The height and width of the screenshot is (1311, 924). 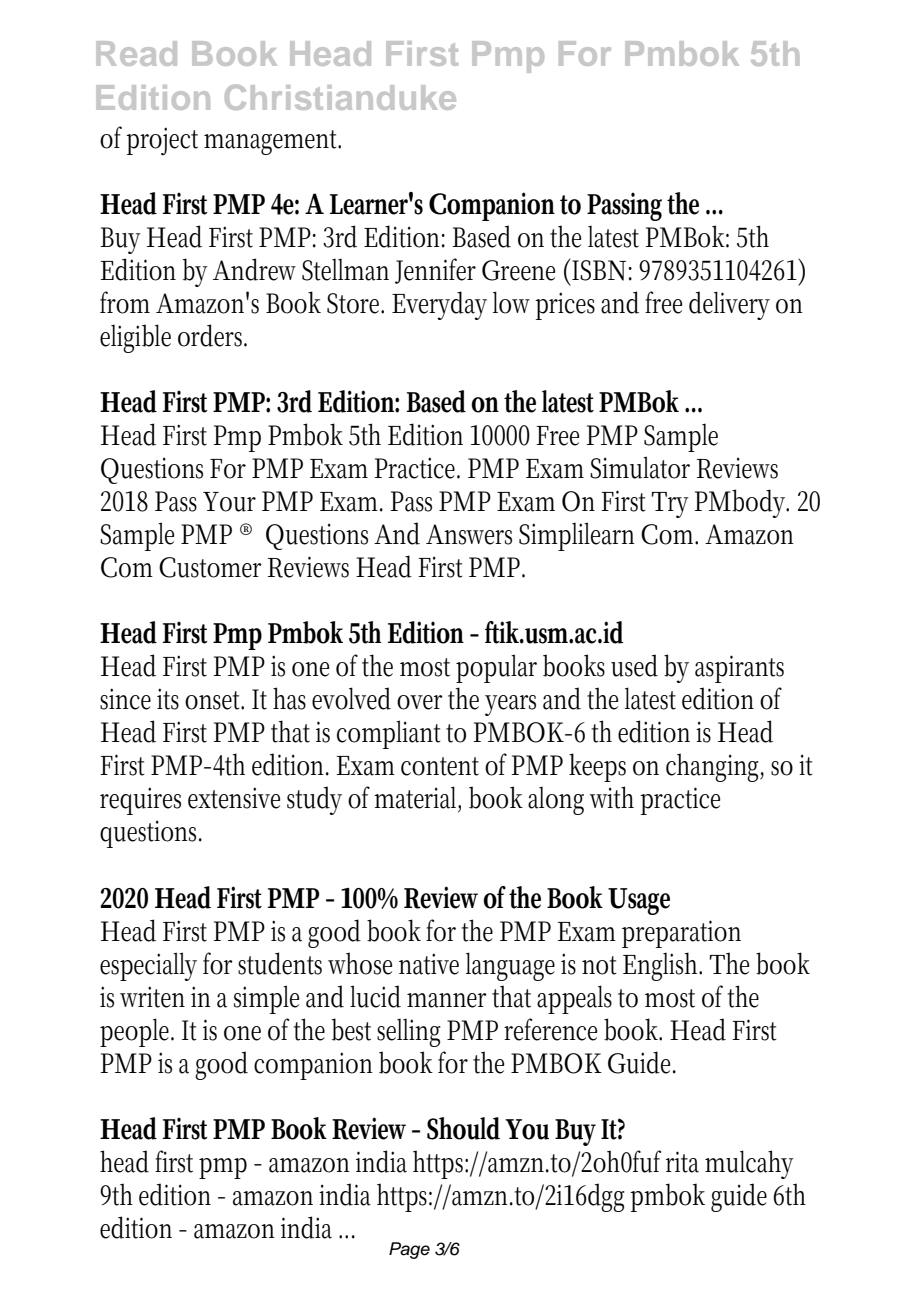 What do you see at coordinates (162, 141) in the screenshot?
I see `project` at bounding box center [162, 141].
